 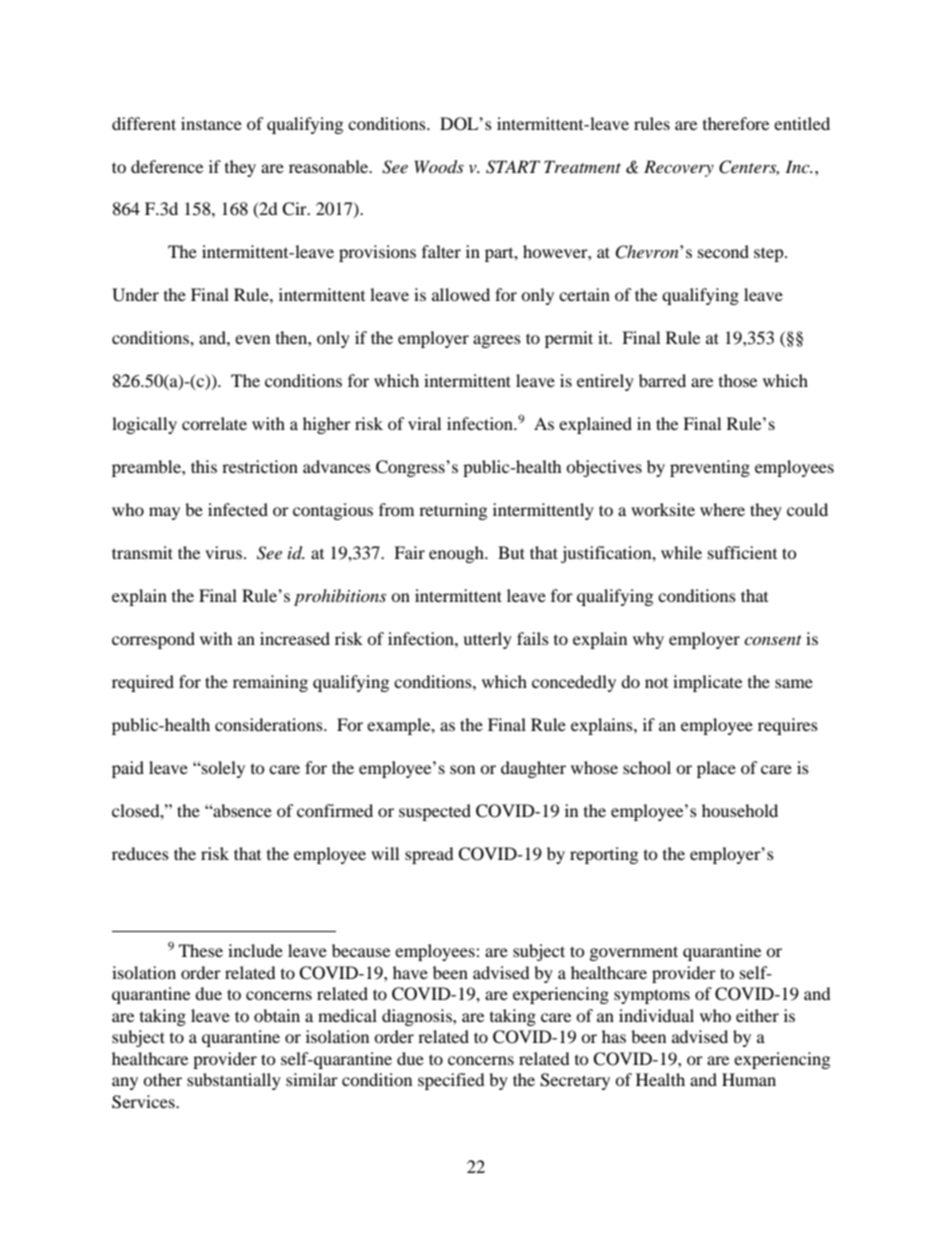 What do you see at coordinates (234, 1081) in the page?
I see `substantially` at bounding box center [234, 1081].
